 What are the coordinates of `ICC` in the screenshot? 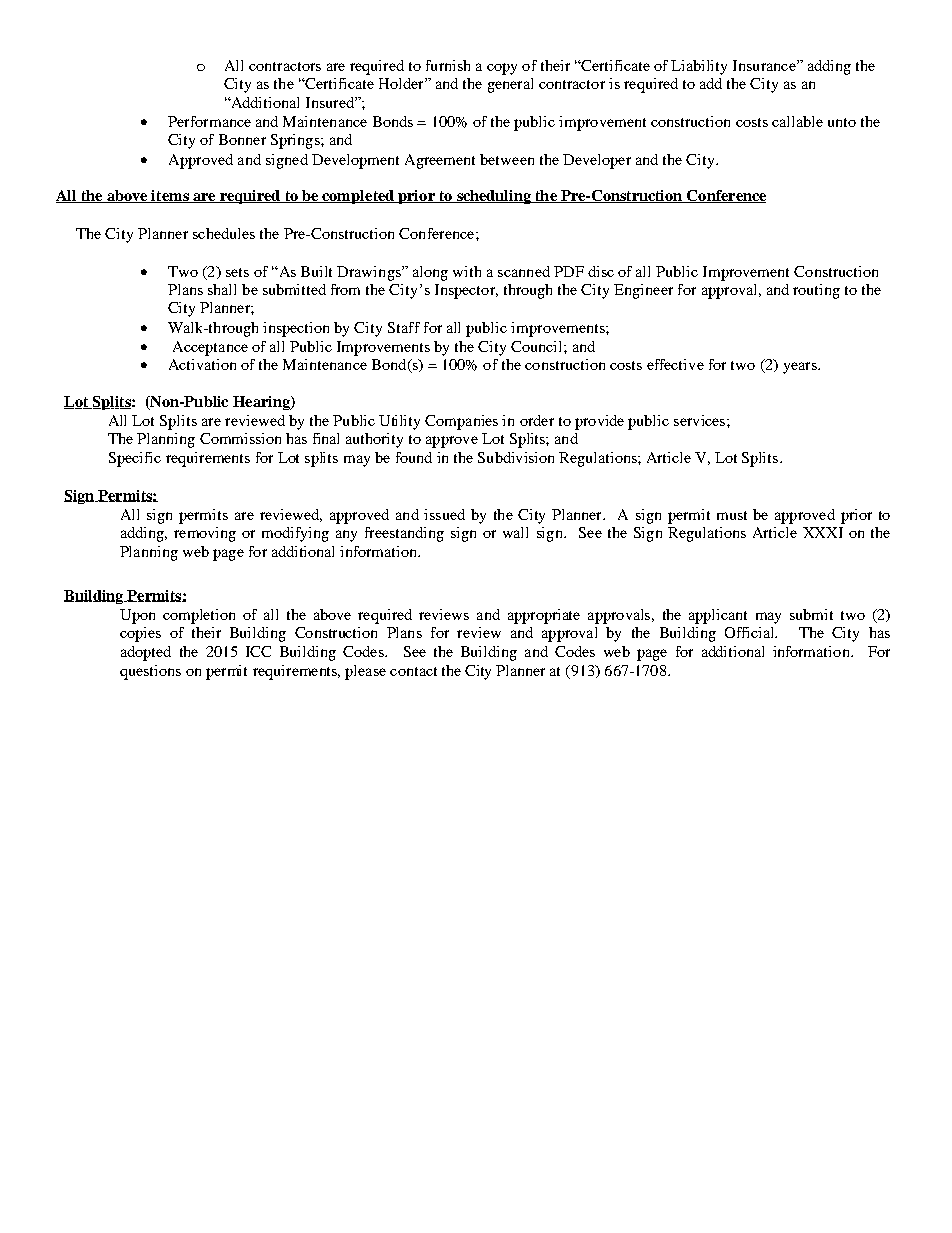 It's located at (258, 651).
